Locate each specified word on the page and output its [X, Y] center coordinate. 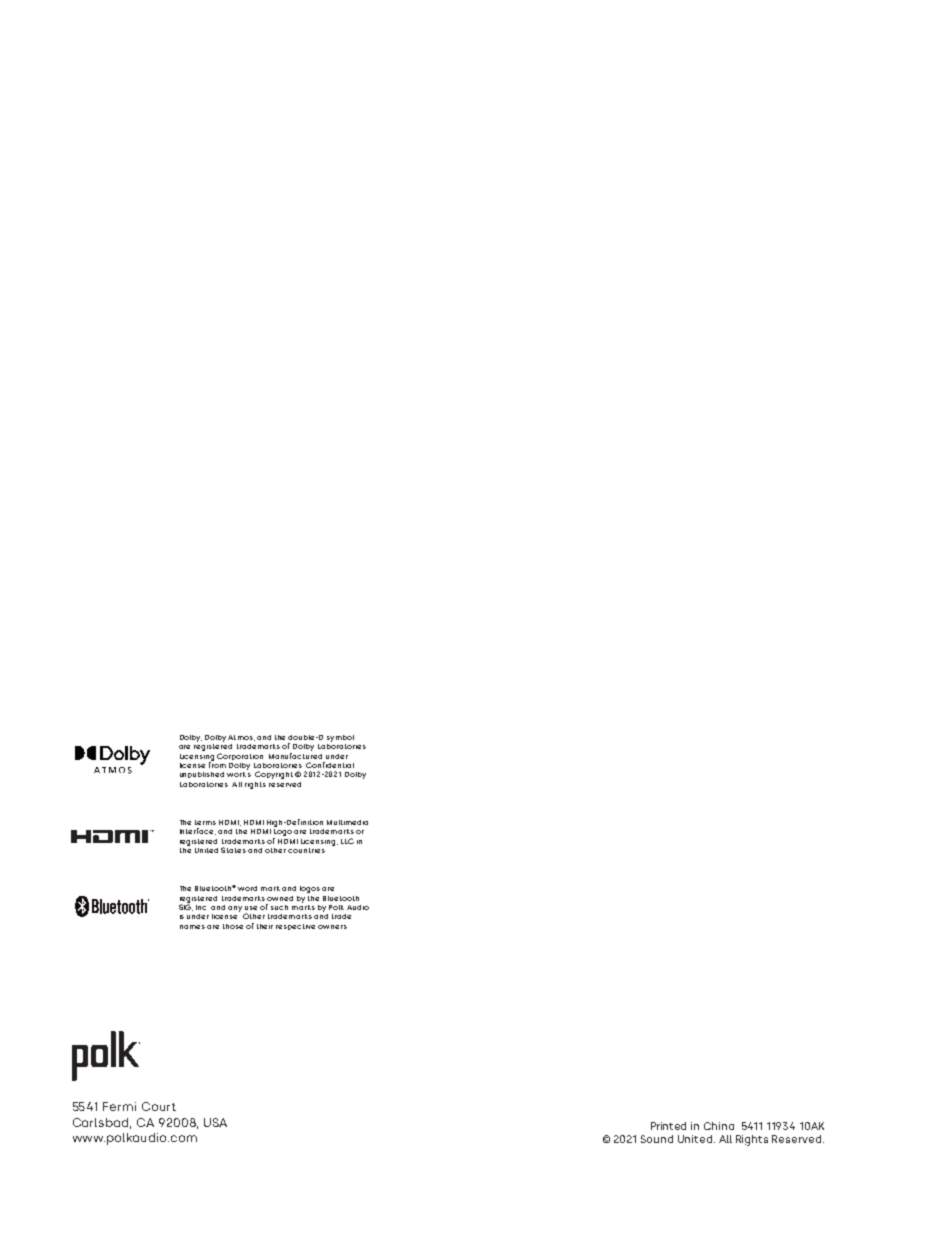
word [247, 888]
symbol [340, 738]
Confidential [330, 765]
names [192, 927]
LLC [347, 841]
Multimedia [347, 822]
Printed [668, 1126]
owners [332, 927]
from [217, 764]
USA [215, 1122]
